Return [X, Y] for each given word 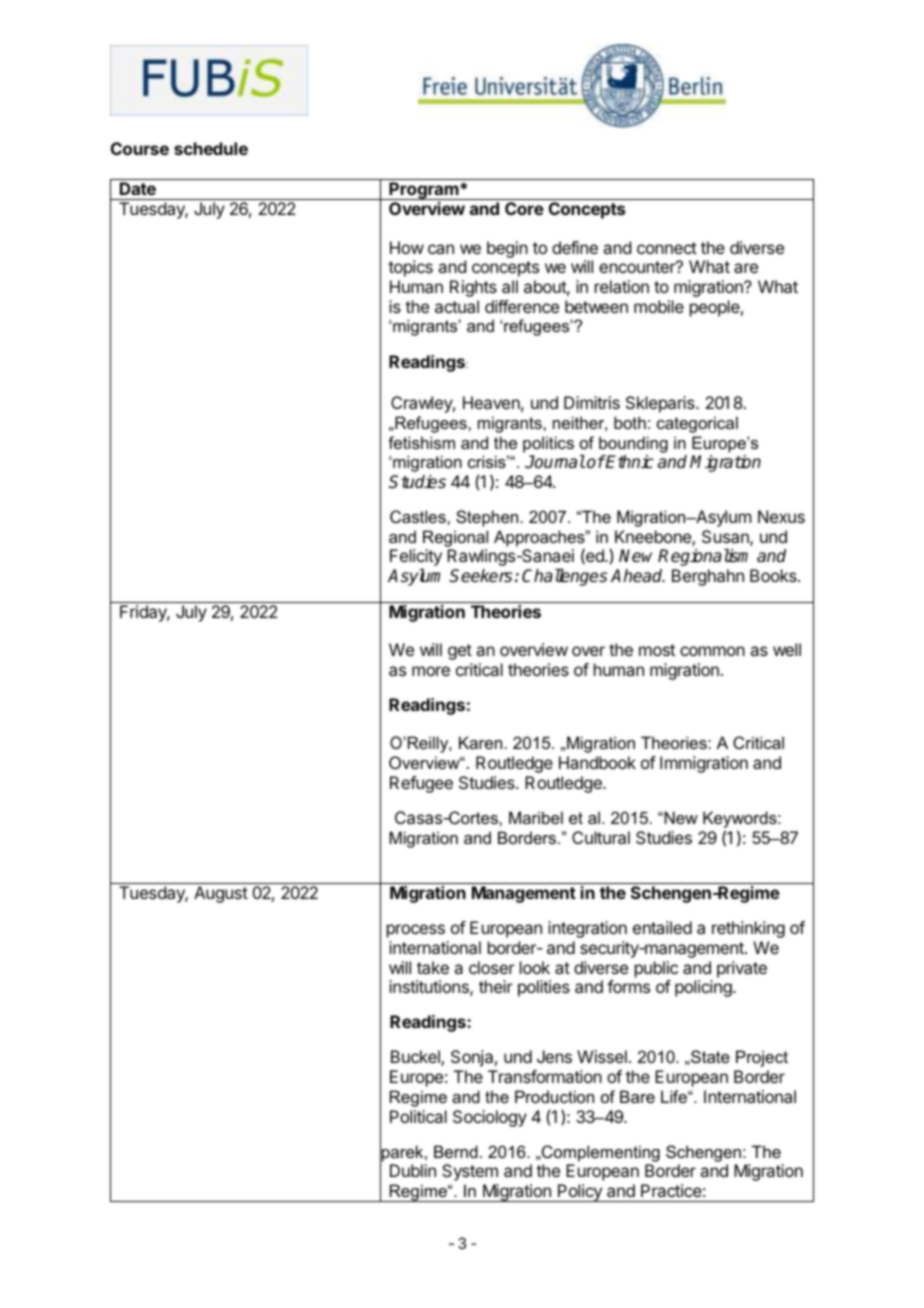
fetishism [421, 442]
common [712, 651]
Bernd [456, 1151]
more [431, 671]
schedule [211, 148]
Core [524, 208]
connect [667, 248]
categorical [697, 424]
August [221, 894]
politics [548, 444]
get [460, 652]
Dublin [413, 1170]
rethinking [748, 929]
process [416, 931]
